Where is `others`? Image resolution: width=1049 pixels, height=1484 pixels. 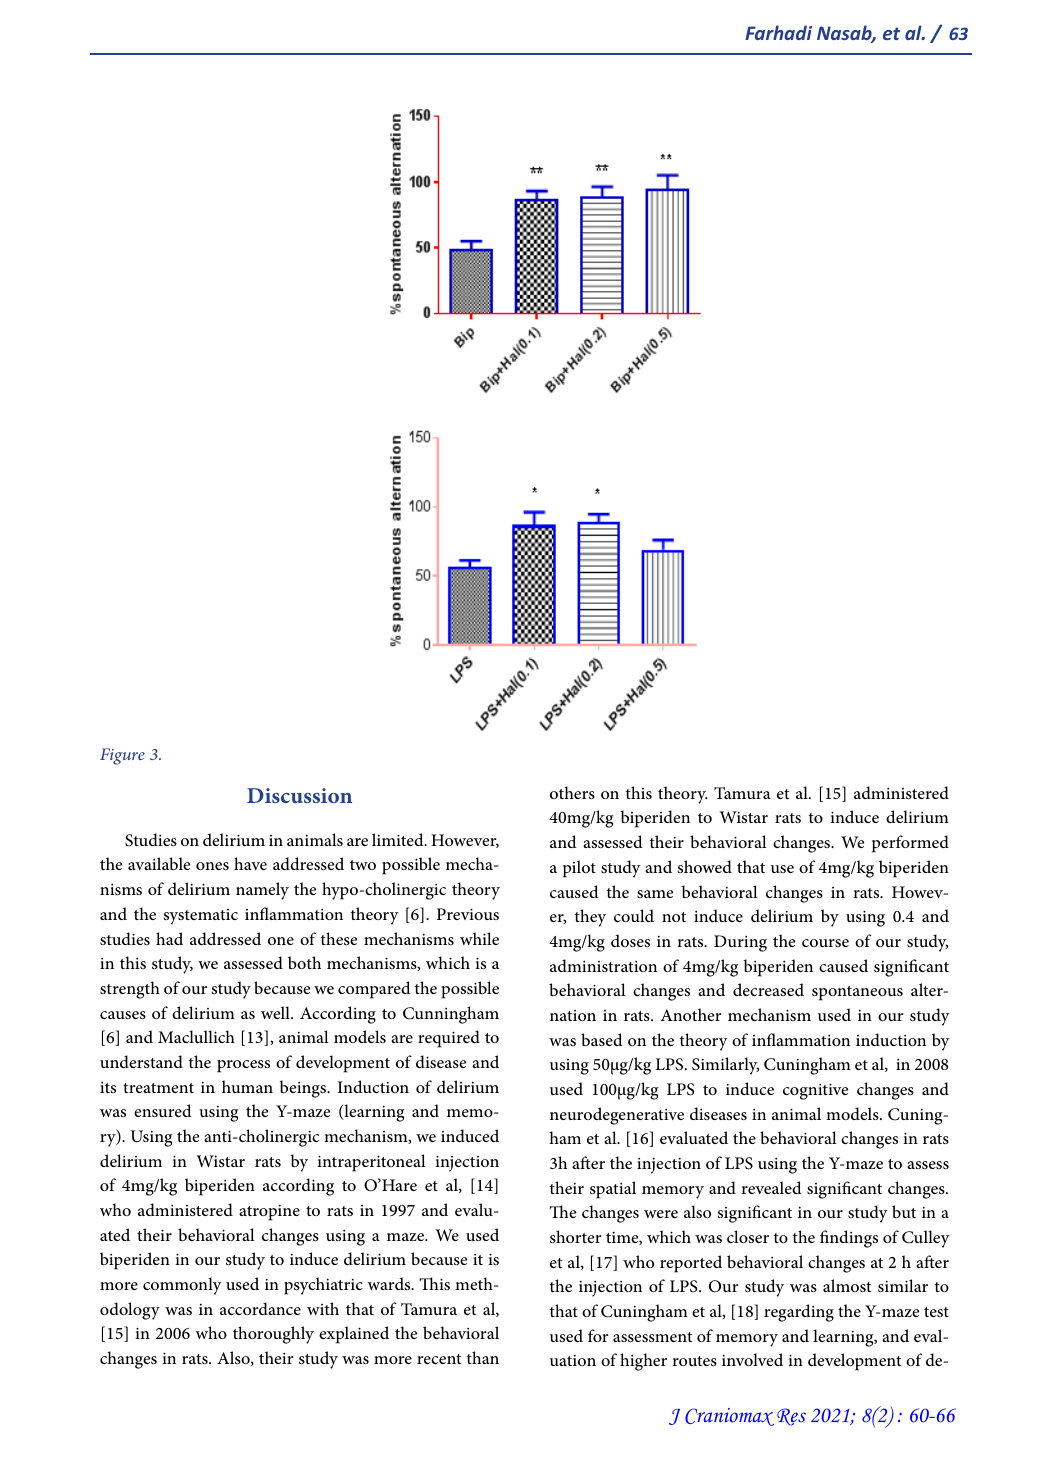 others is located at coordinates (572, 792).
